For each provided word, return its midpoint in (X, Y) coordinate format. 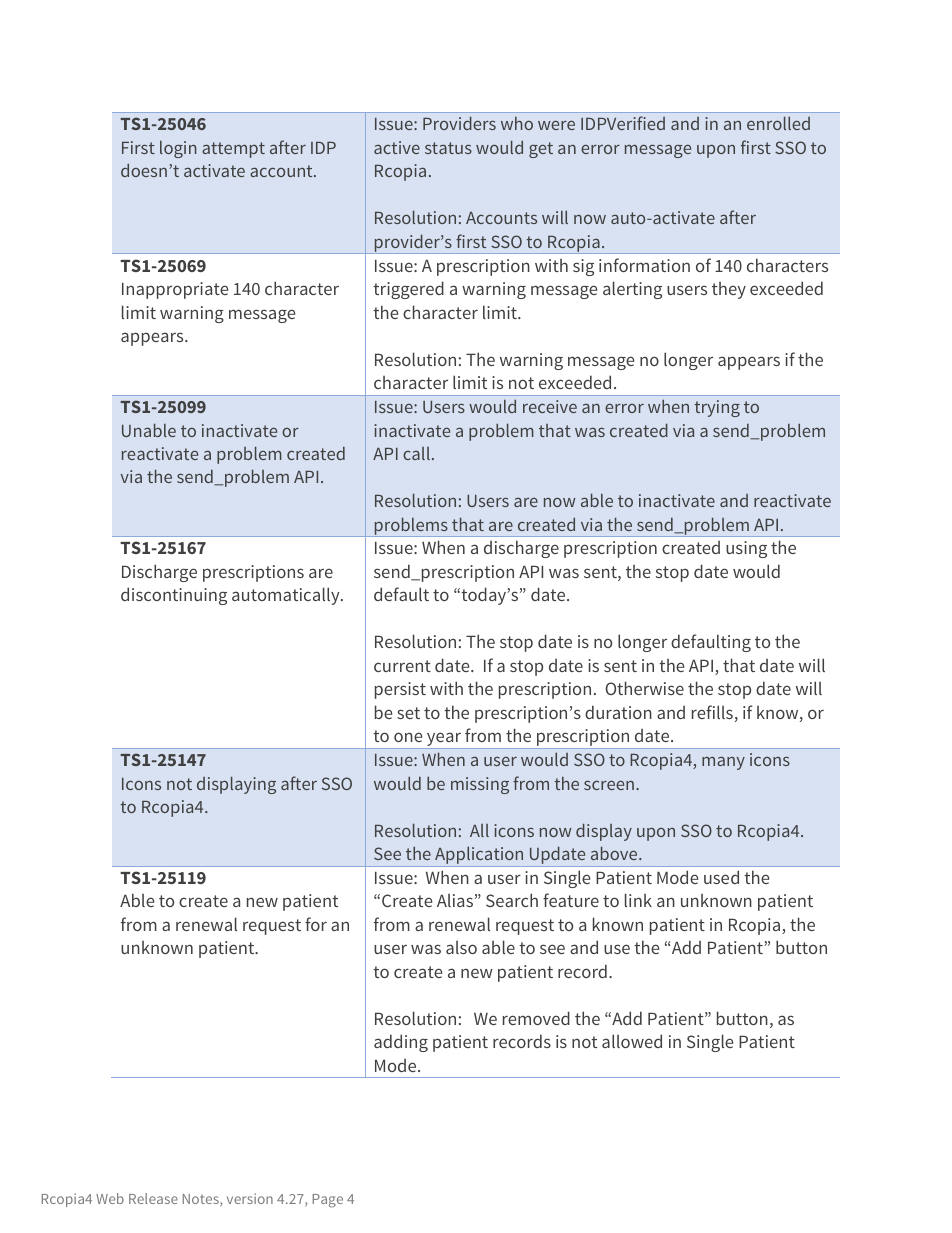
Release (153, 1198)
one (408, 737)
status (448, 148)
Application (479, 856)
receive (550, 406)
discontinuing (174, 596)
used (721, 877)
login (178, 149)
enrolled (778, 123)
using (746, 549)
